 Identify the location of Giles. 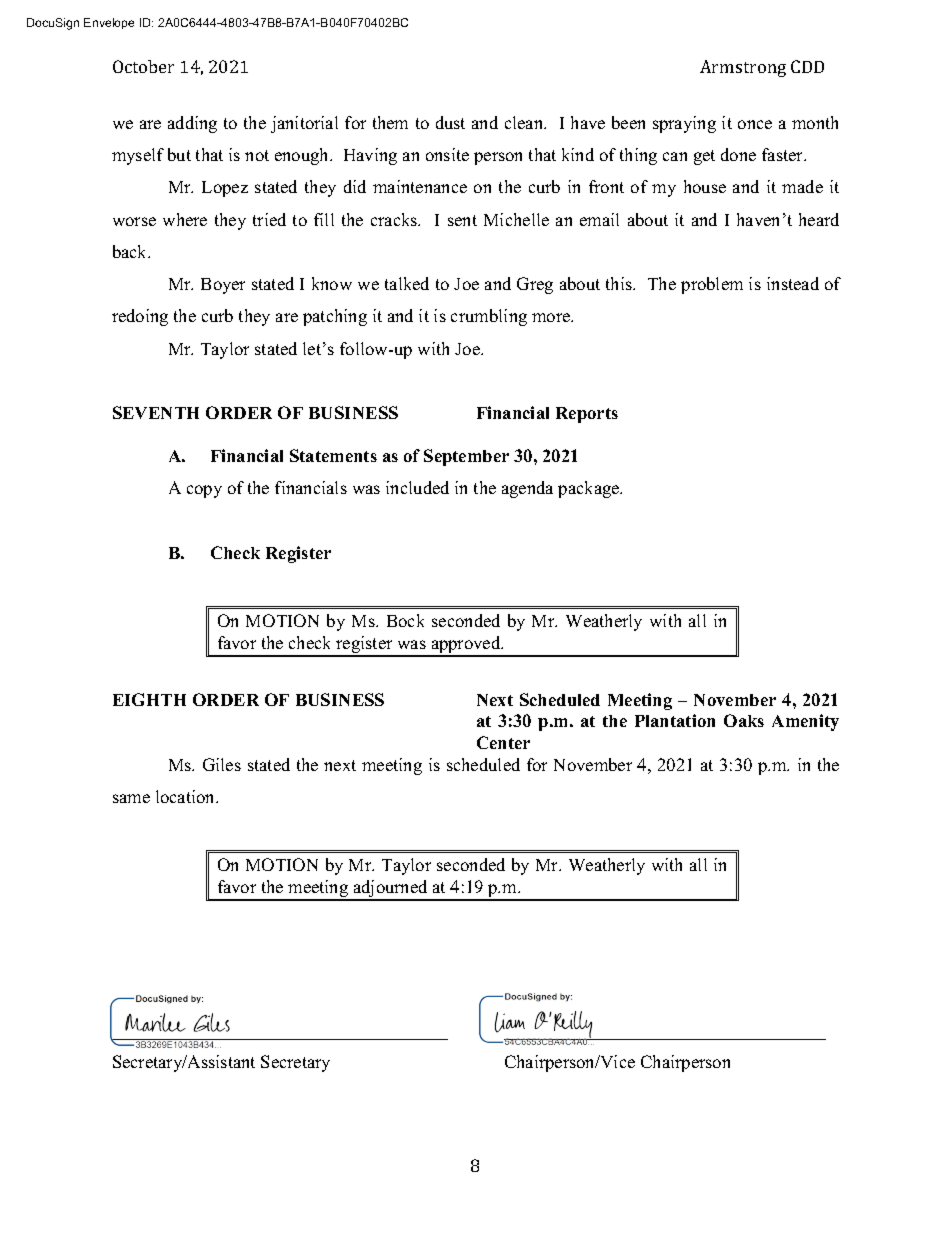
(222, 764).
